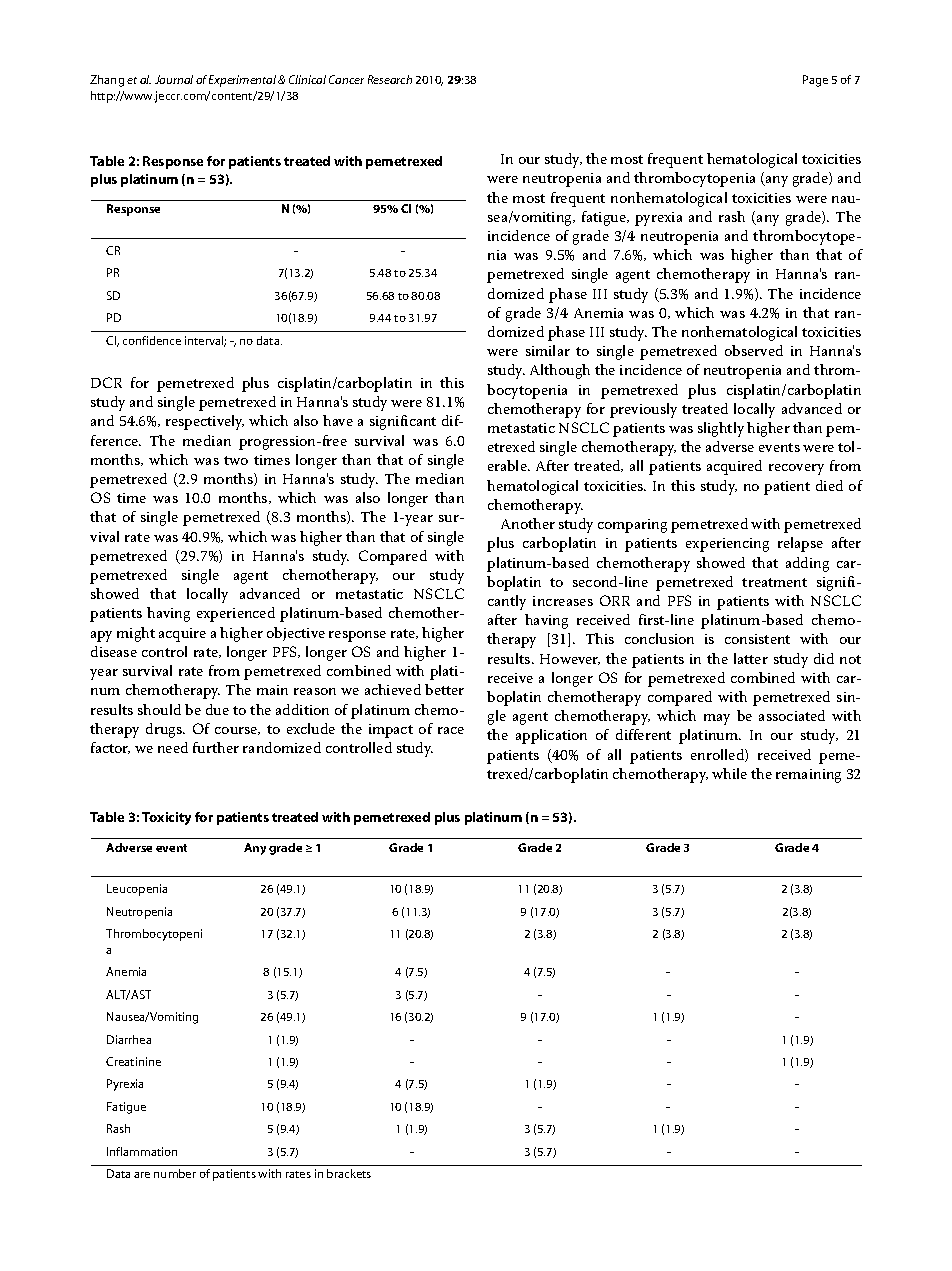 This page has height=1271, width=952. I want to click on Page, so click(815, 81).
